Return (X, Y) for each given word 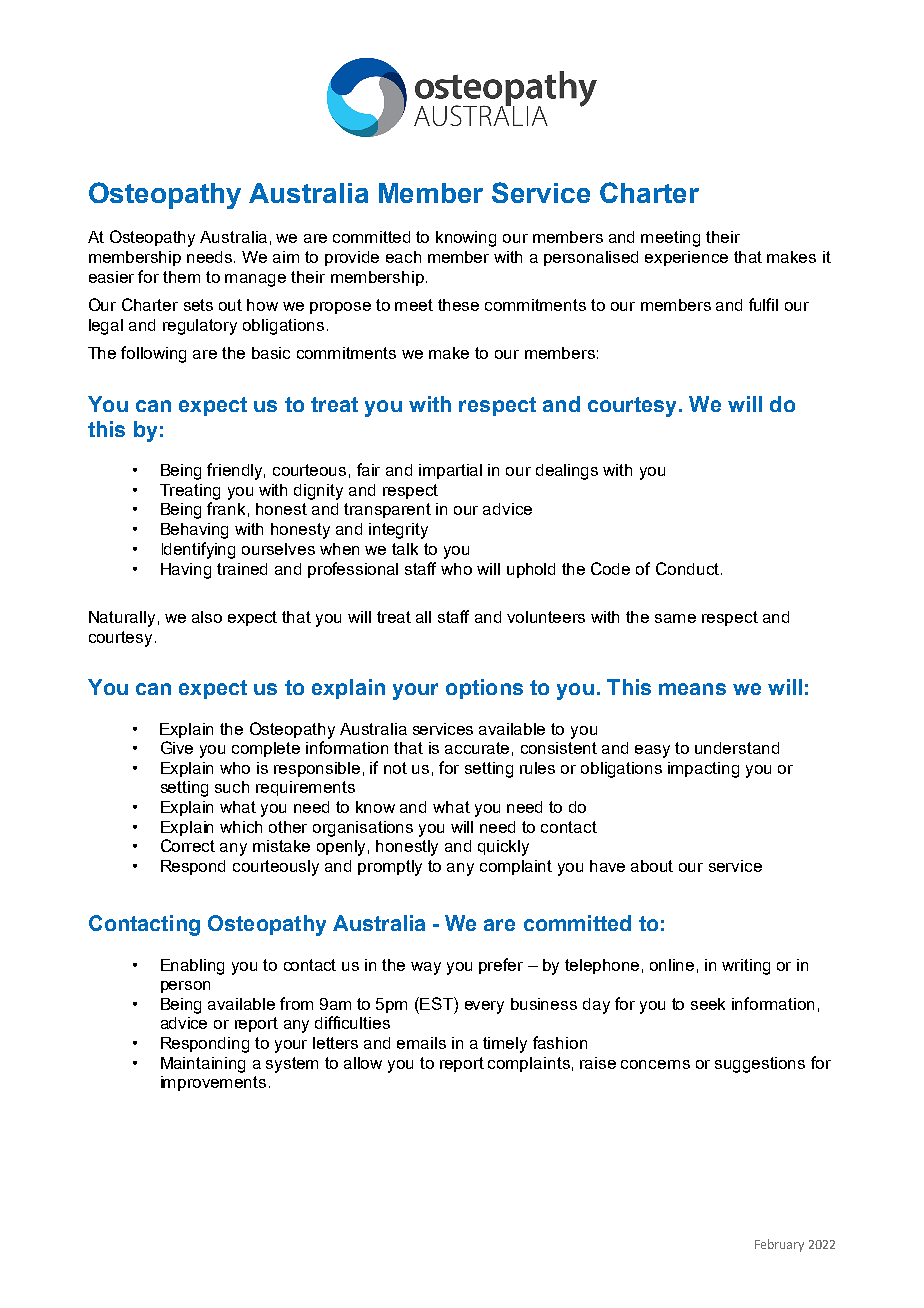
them (181, 277)
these (458, 305)
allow (363, 1063)
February (779, 1245)
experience (686, 258)
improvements (213, 1083)
